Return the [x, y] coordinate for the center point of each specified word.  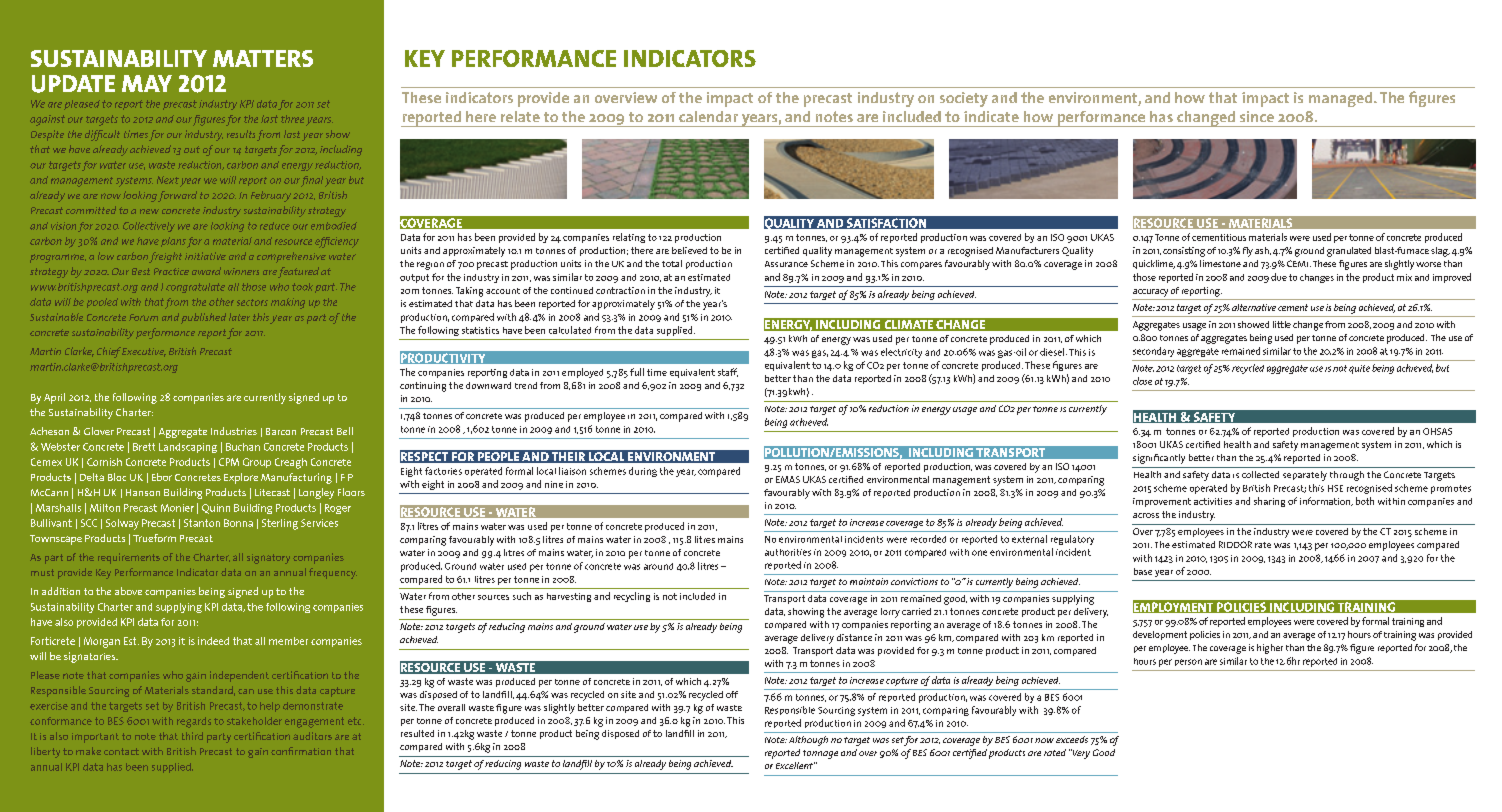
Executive [144, 352]
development [1160, 635]
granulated [1349, 252]
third [192, 736]
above [128, 591]
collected [1260, 474]
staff [728, 372]
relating [629, 238]
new [149, 211]
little [1282, 324]
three [292, 119]
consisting [1184, 252]
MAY [147, 83]
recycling [632, 597]
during [643, 472]
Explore [241, 478]
